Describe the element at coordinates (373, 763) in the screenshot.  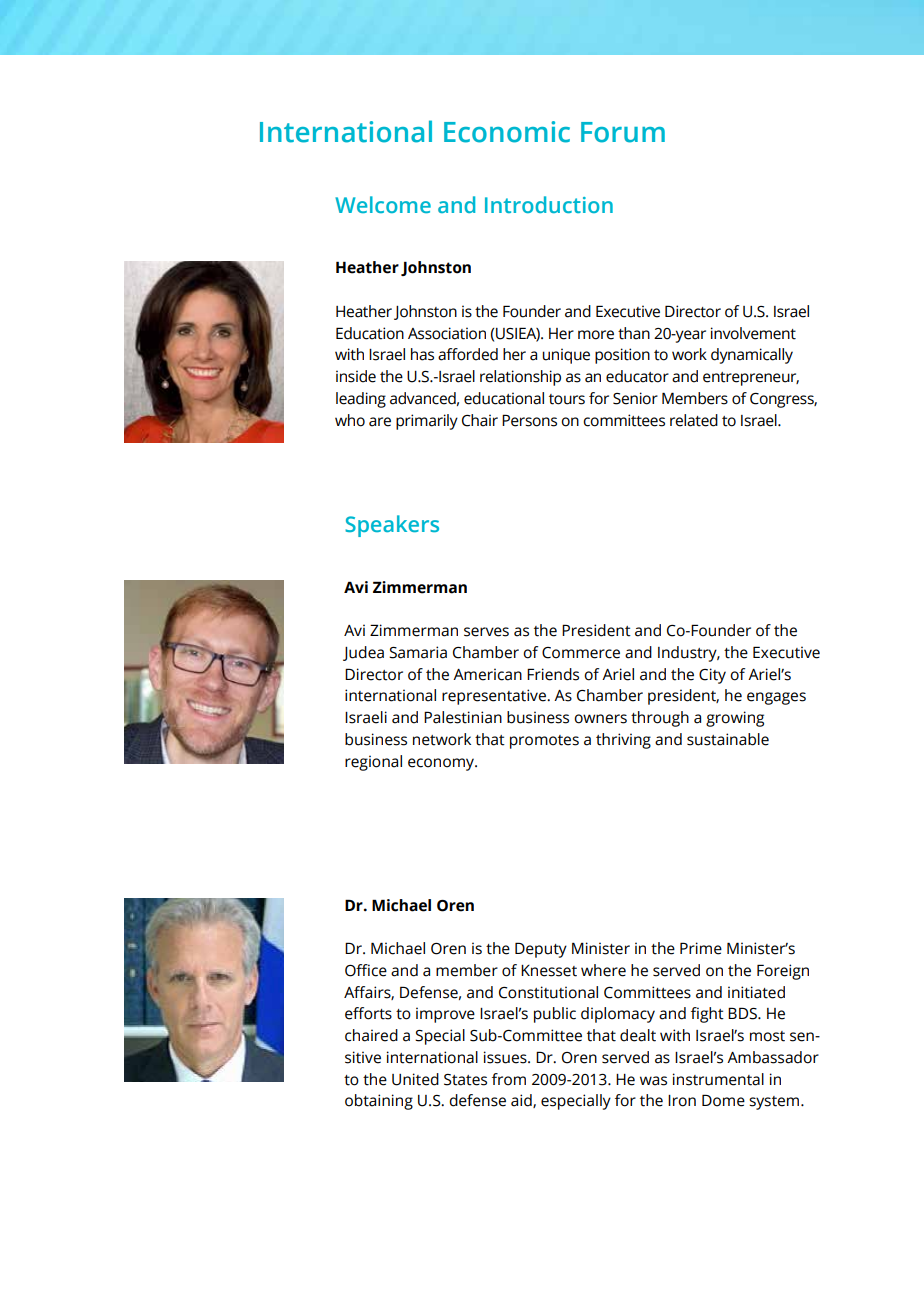
I see `regional` at that location.
